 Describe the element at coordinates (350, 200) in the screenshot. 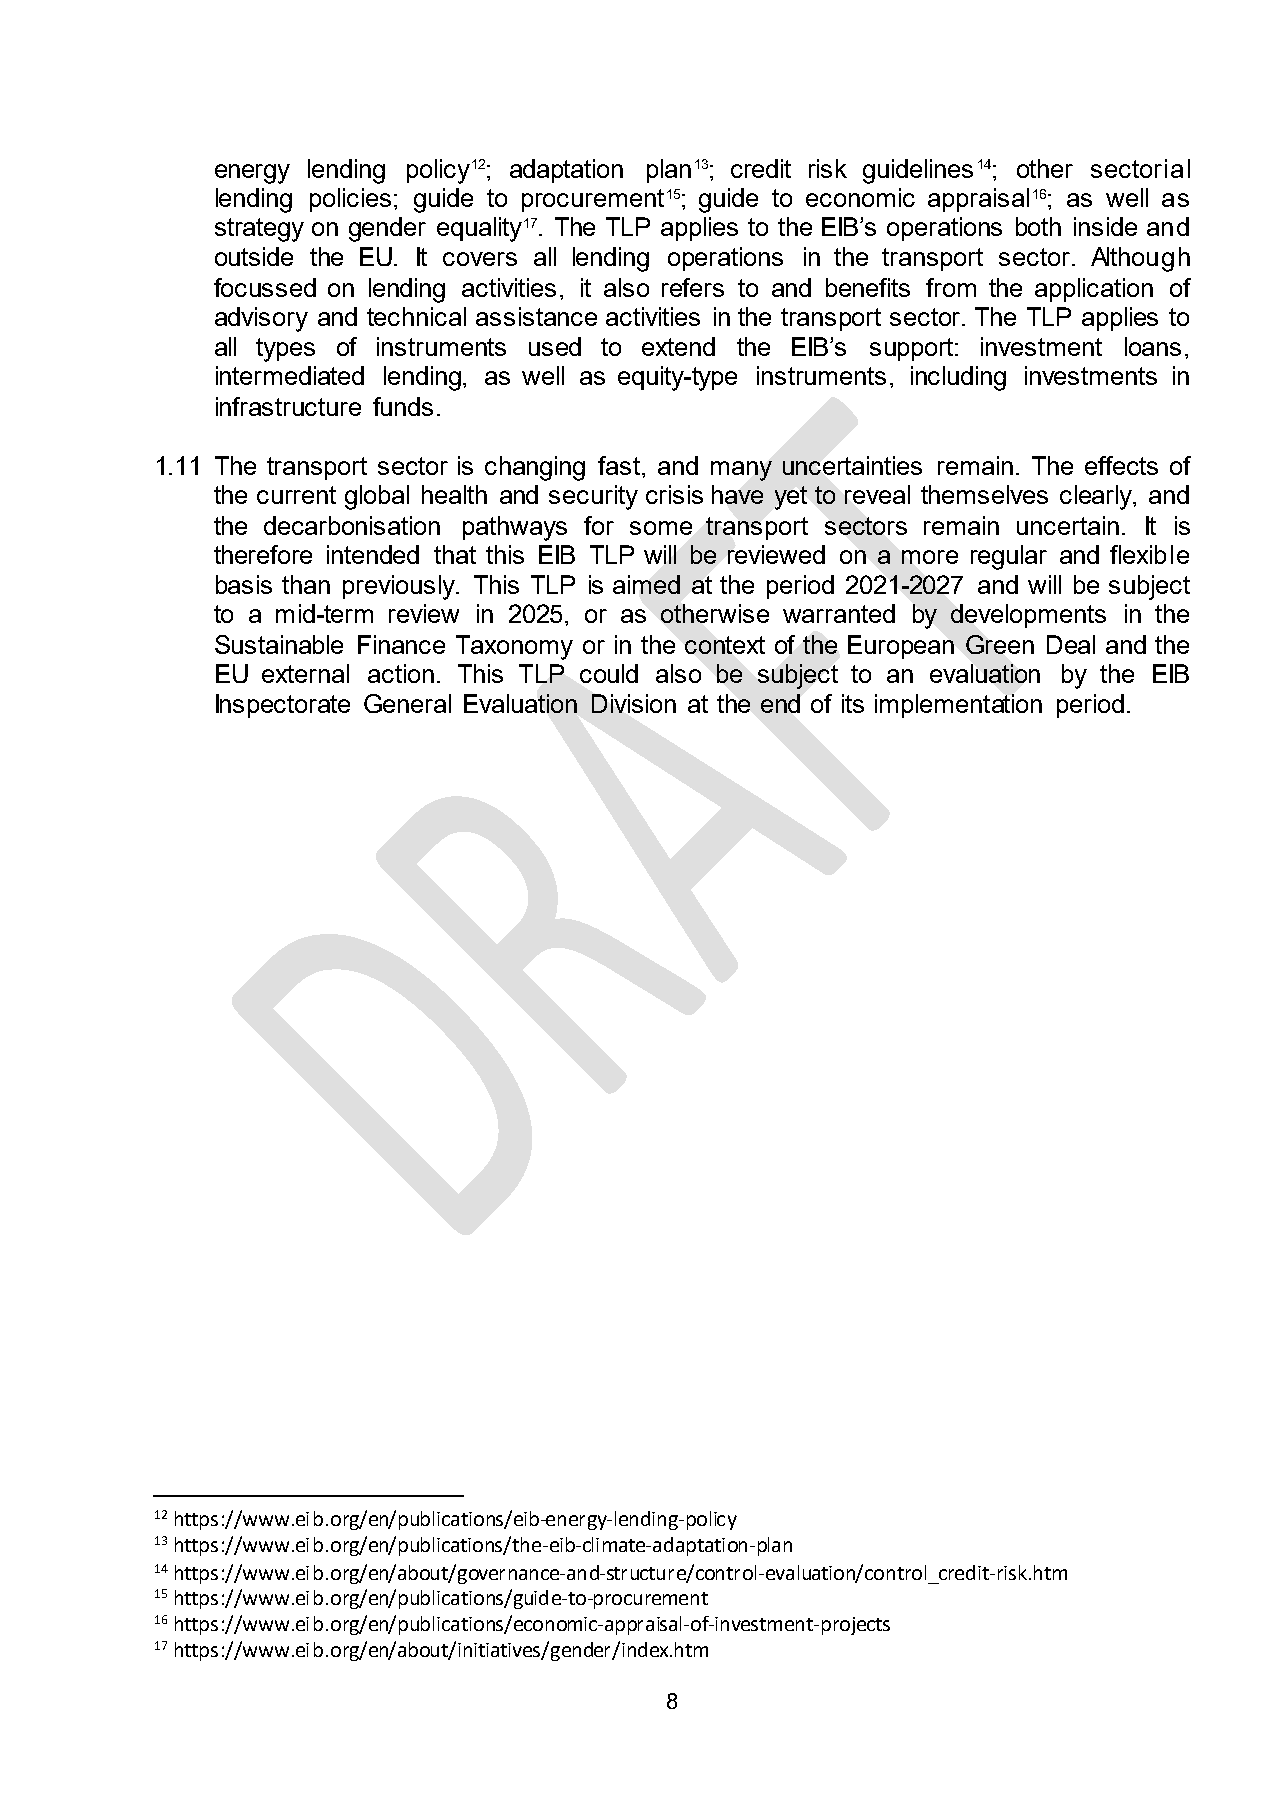

I see `policies` at that location.
